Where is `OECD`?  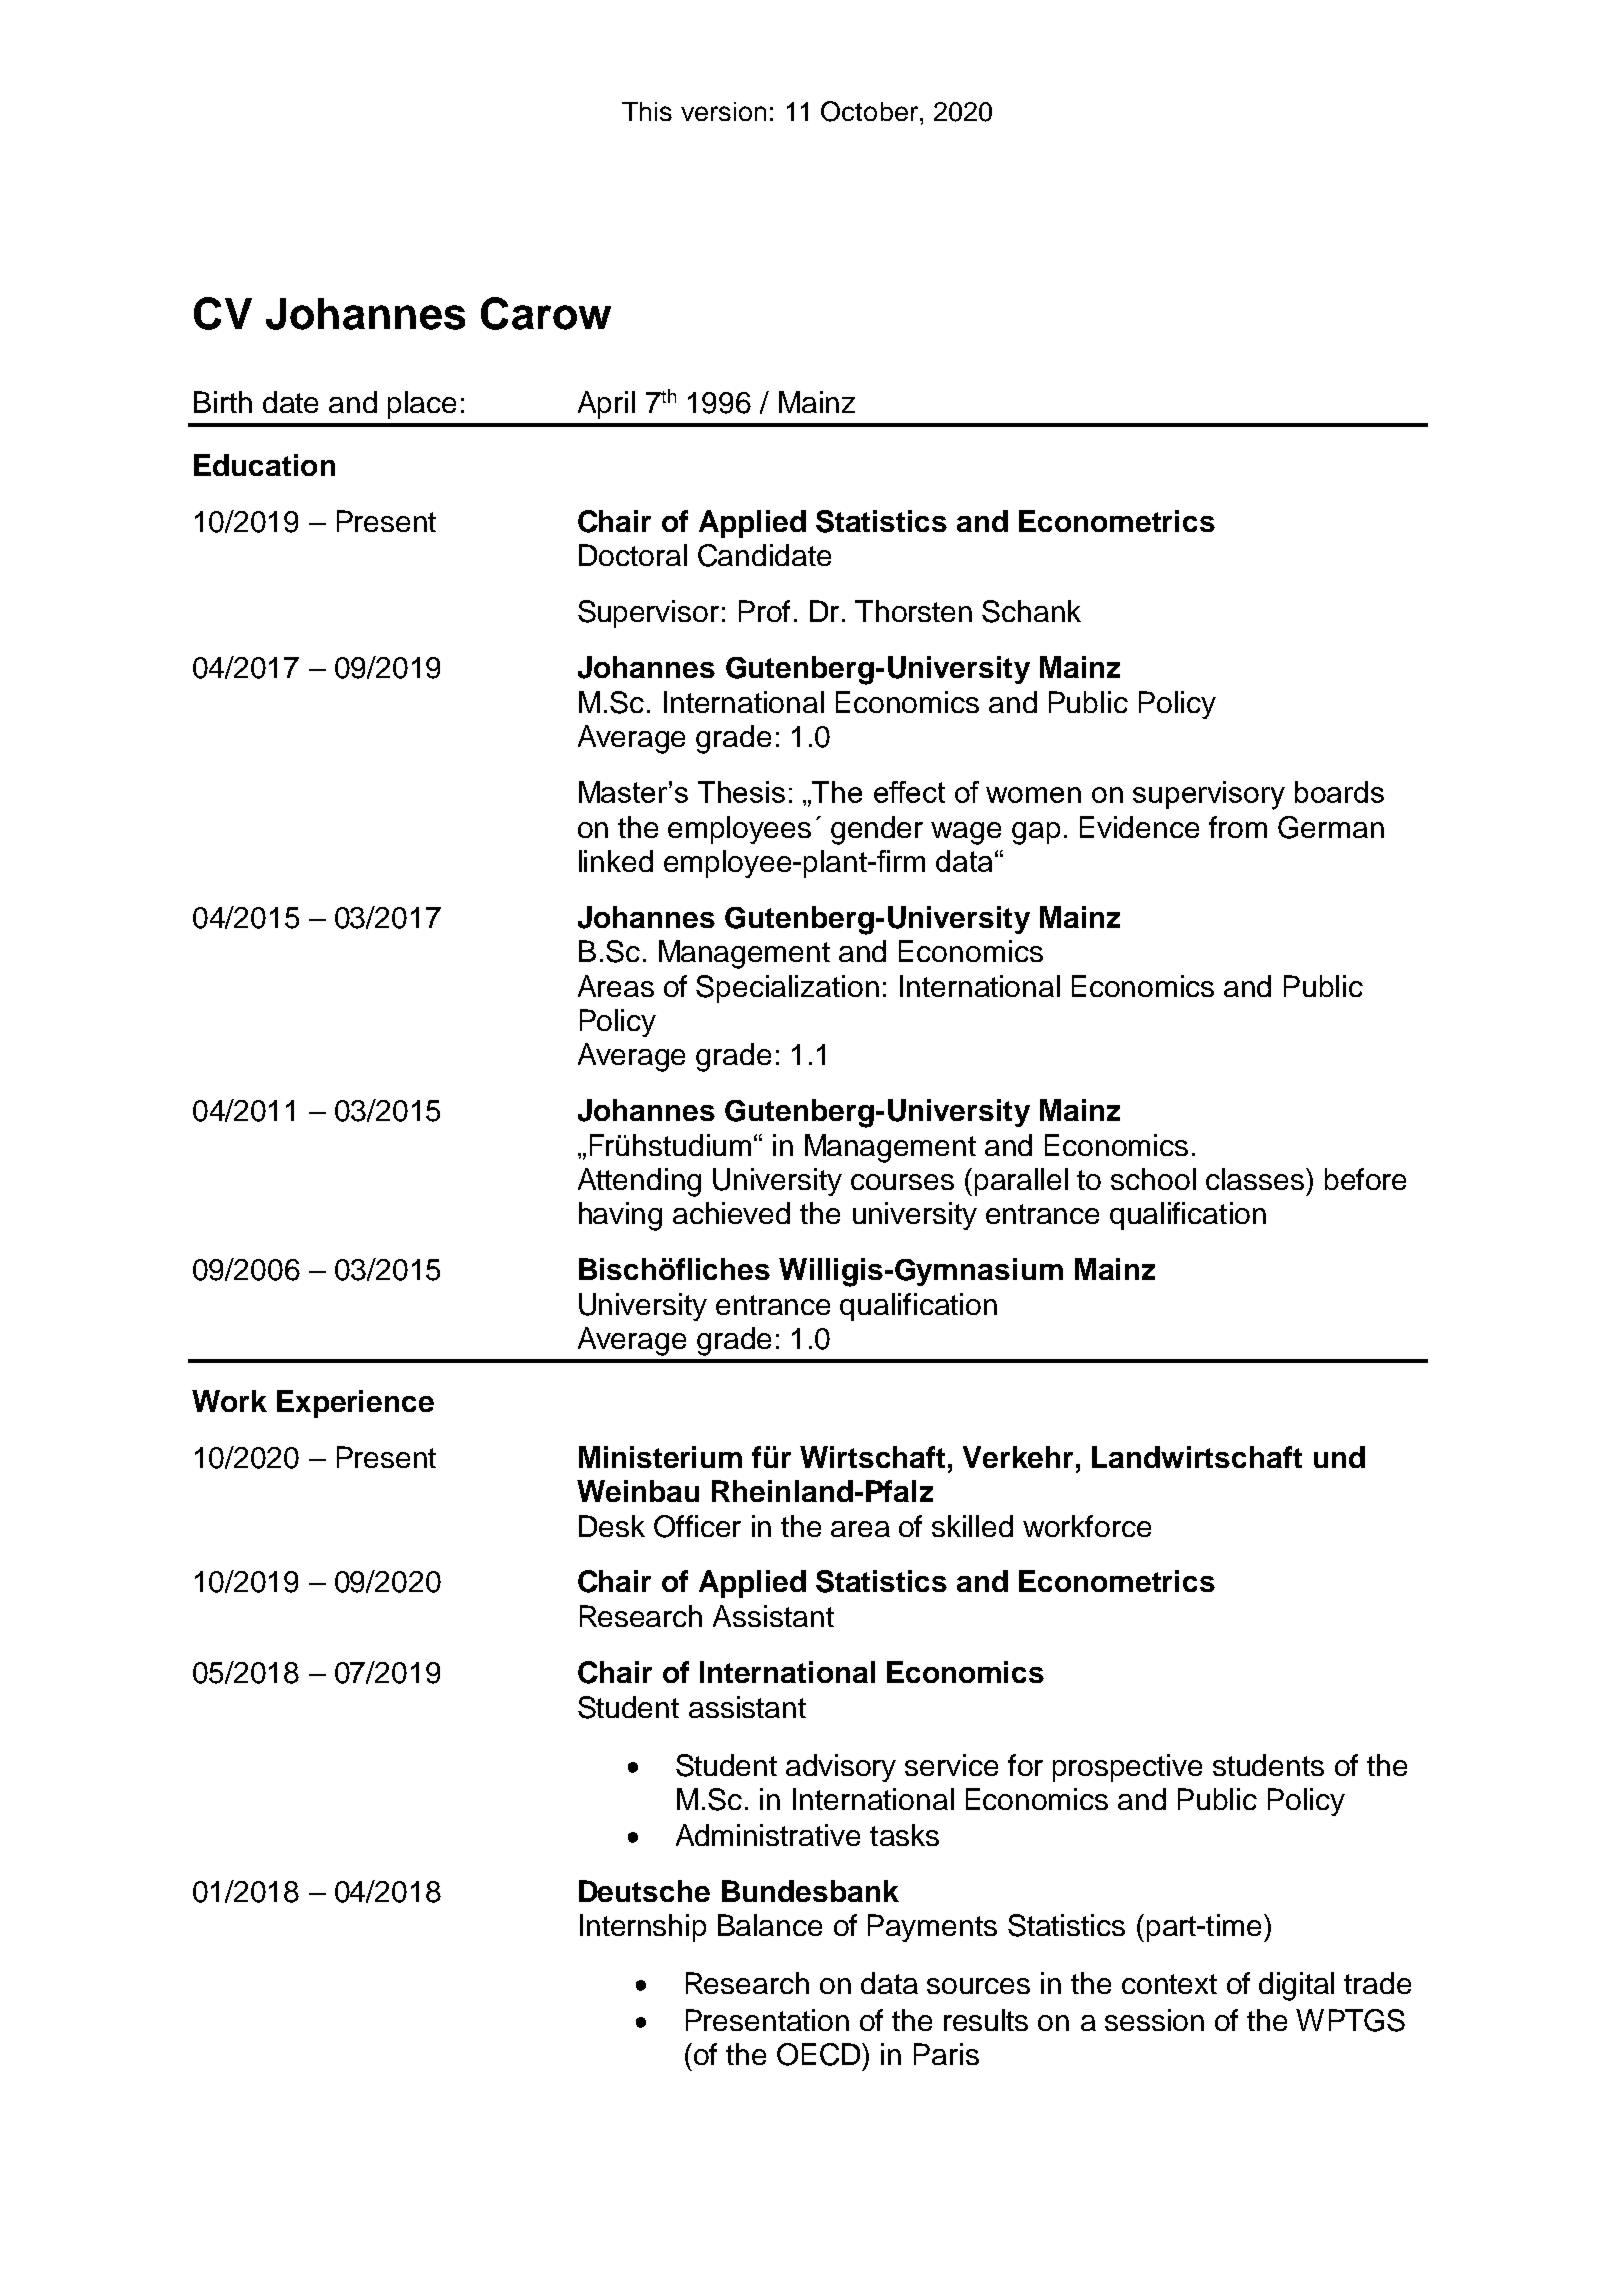
OECD is located at coordinates (820, 2054).
